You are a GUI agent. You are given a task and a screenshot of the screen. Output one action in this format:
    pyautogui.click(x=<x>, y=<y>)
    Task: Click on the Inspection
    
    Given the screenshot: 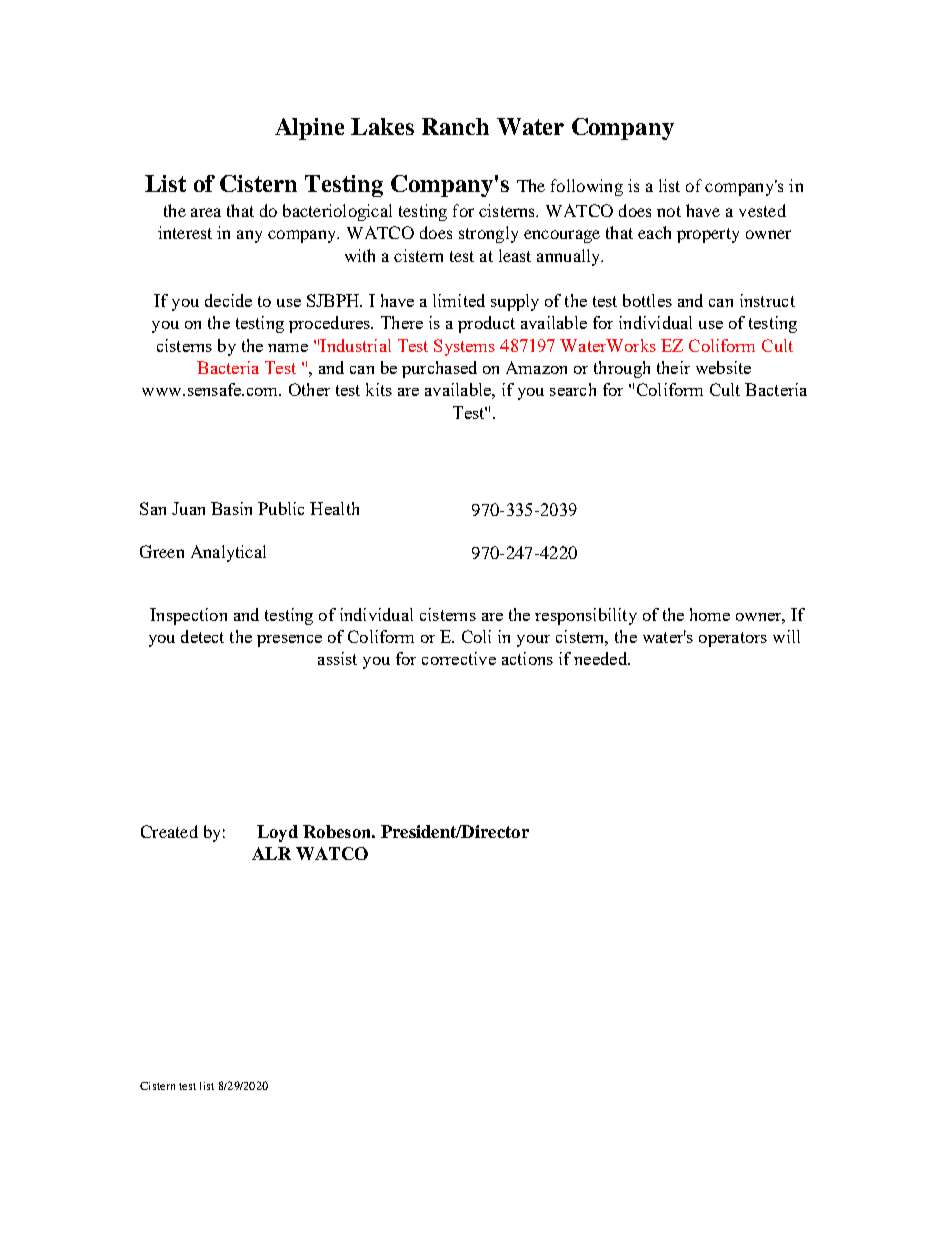 What is the action you would take?
    pyautogui.click(x=188, y=616)
